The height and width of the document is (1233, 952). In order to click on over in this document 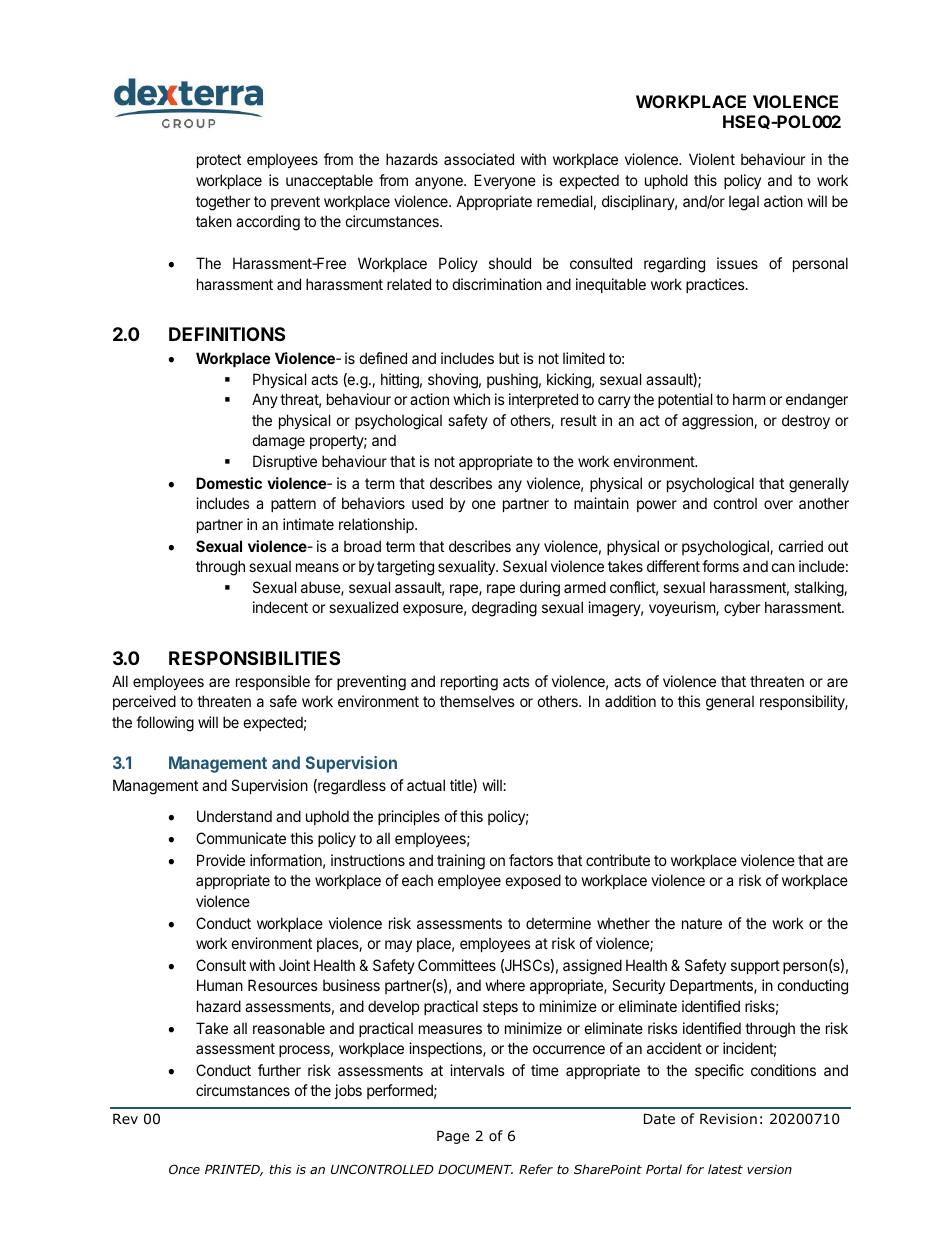, I will do `click(778, 504)`.
